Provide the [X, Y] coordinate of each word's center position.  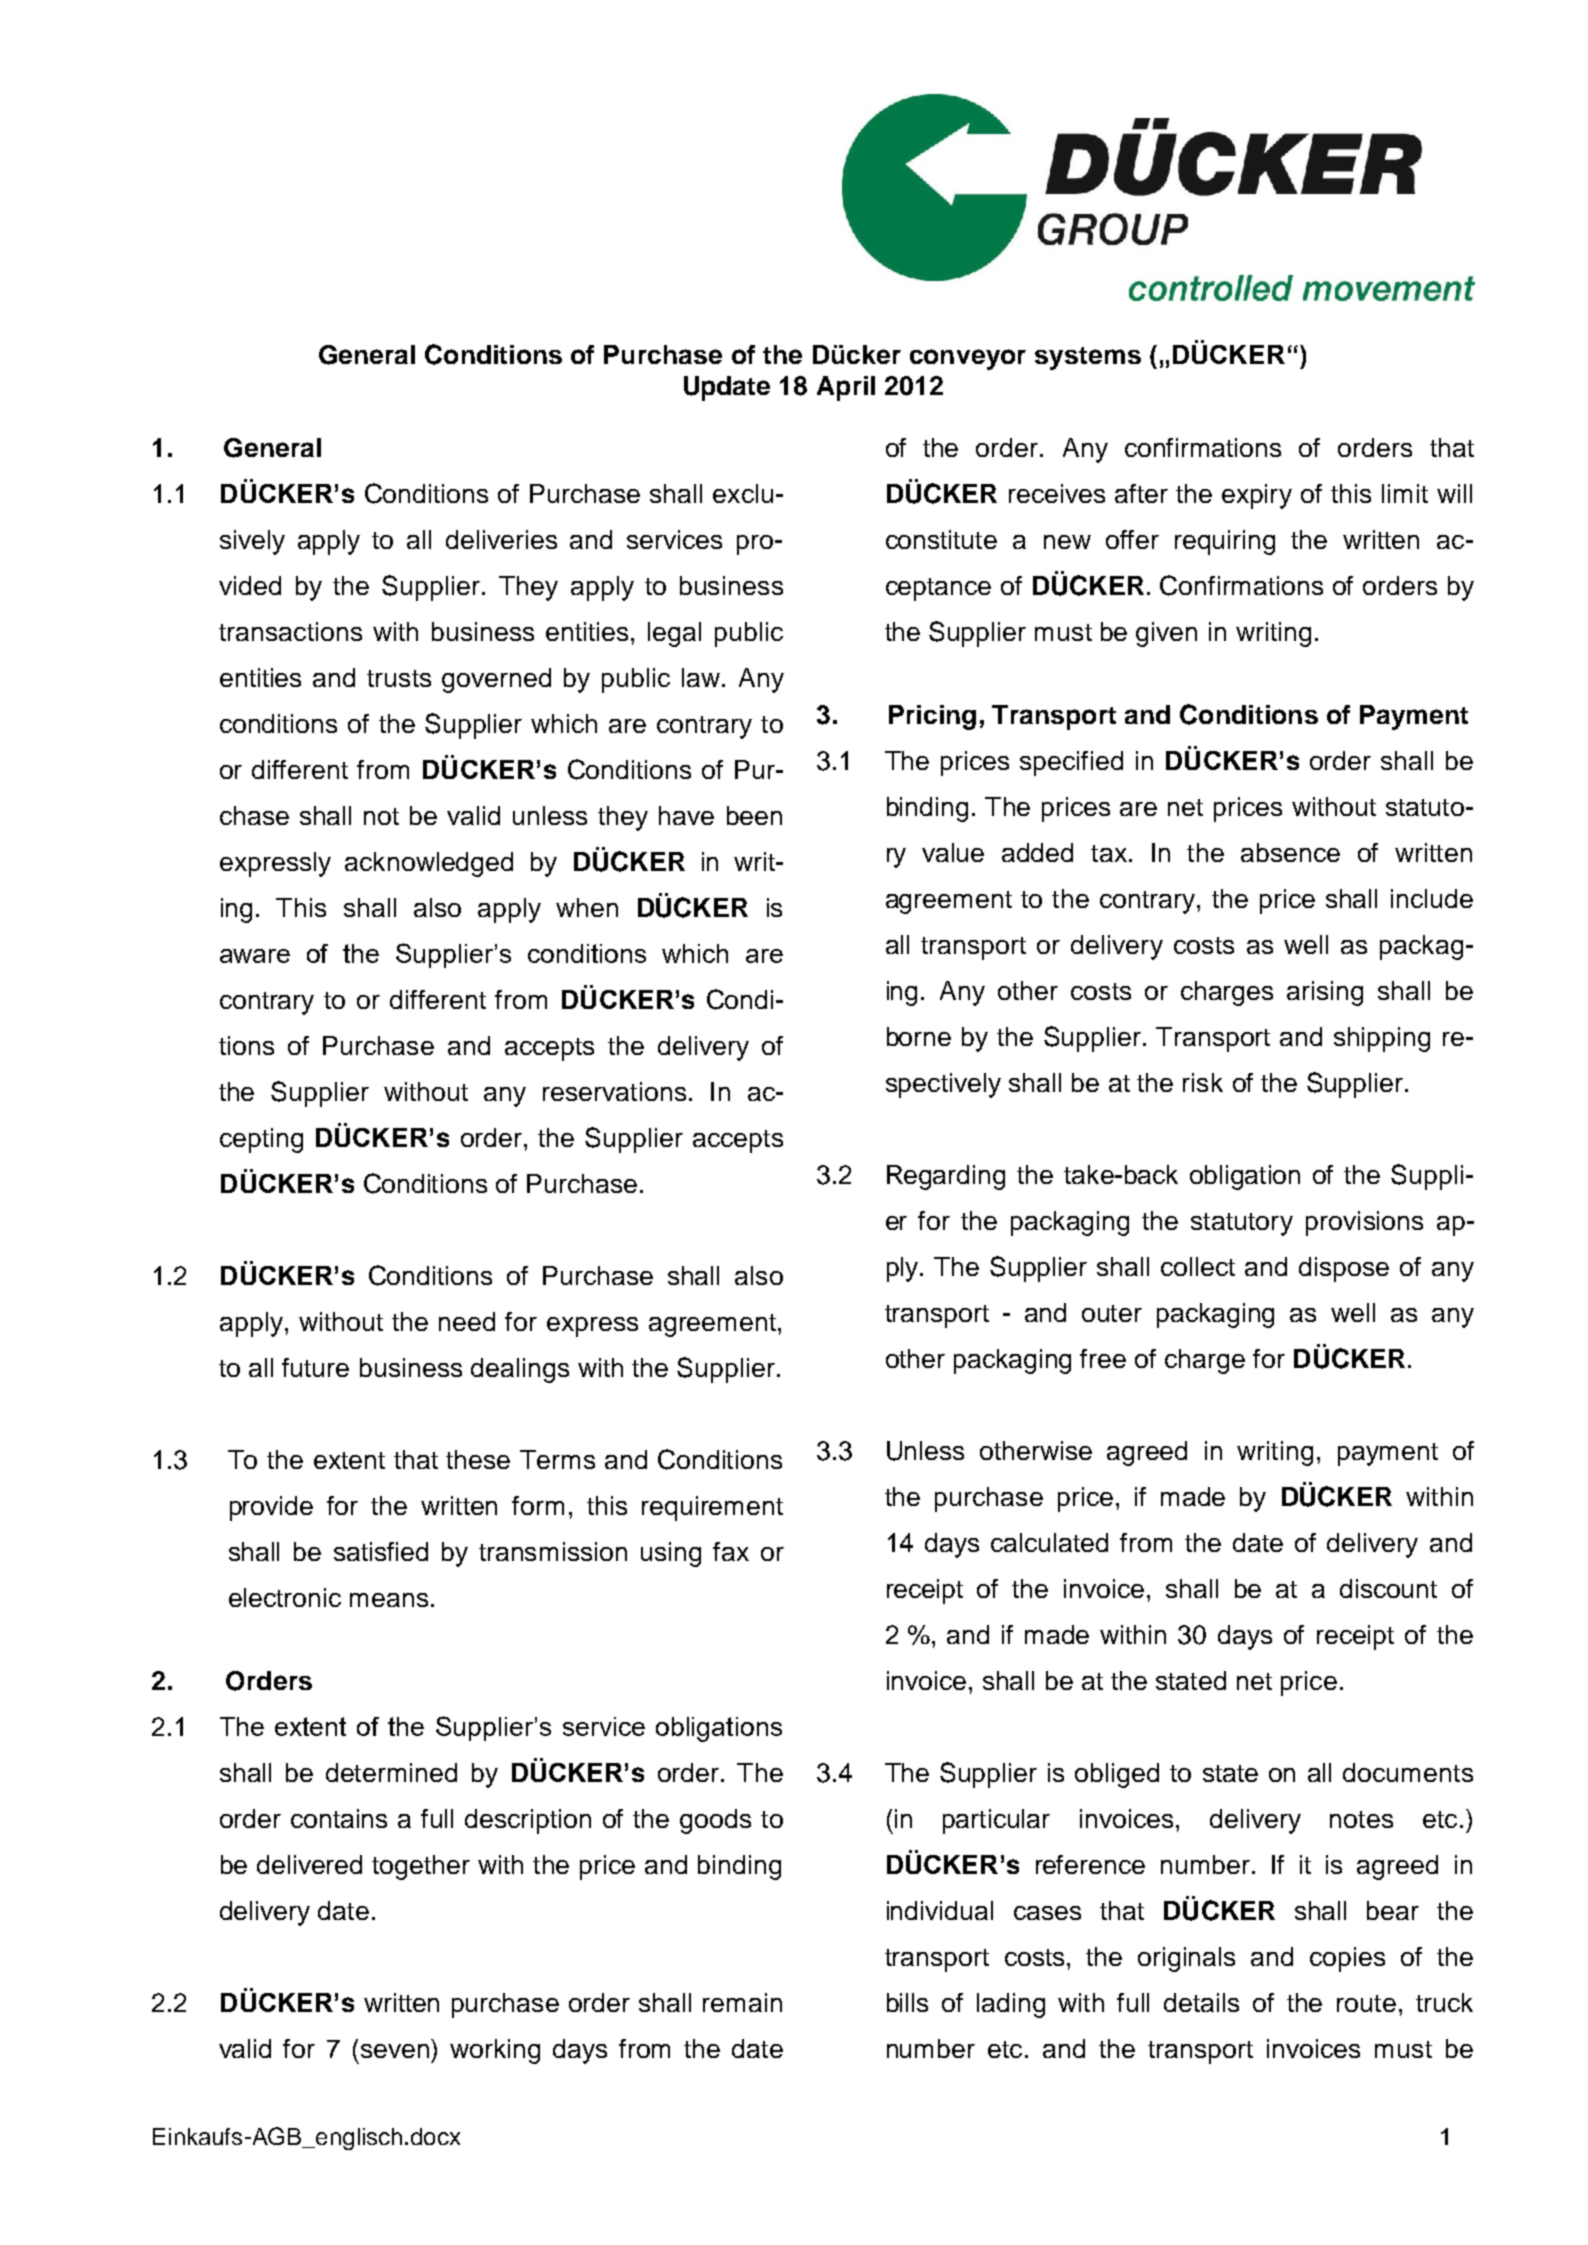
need [467, 1321]
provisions [1364, 1223]
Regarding [946, 1177]
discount [1388, 1588]
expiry [1257, 496]
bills [907, 2002]
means [389, 1600]
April [846, 388]
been [754, 815]
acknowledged [429, 864]
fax [731, 1551]
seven [395, 2051]
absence [1290, 852]
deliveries [501, 539]
